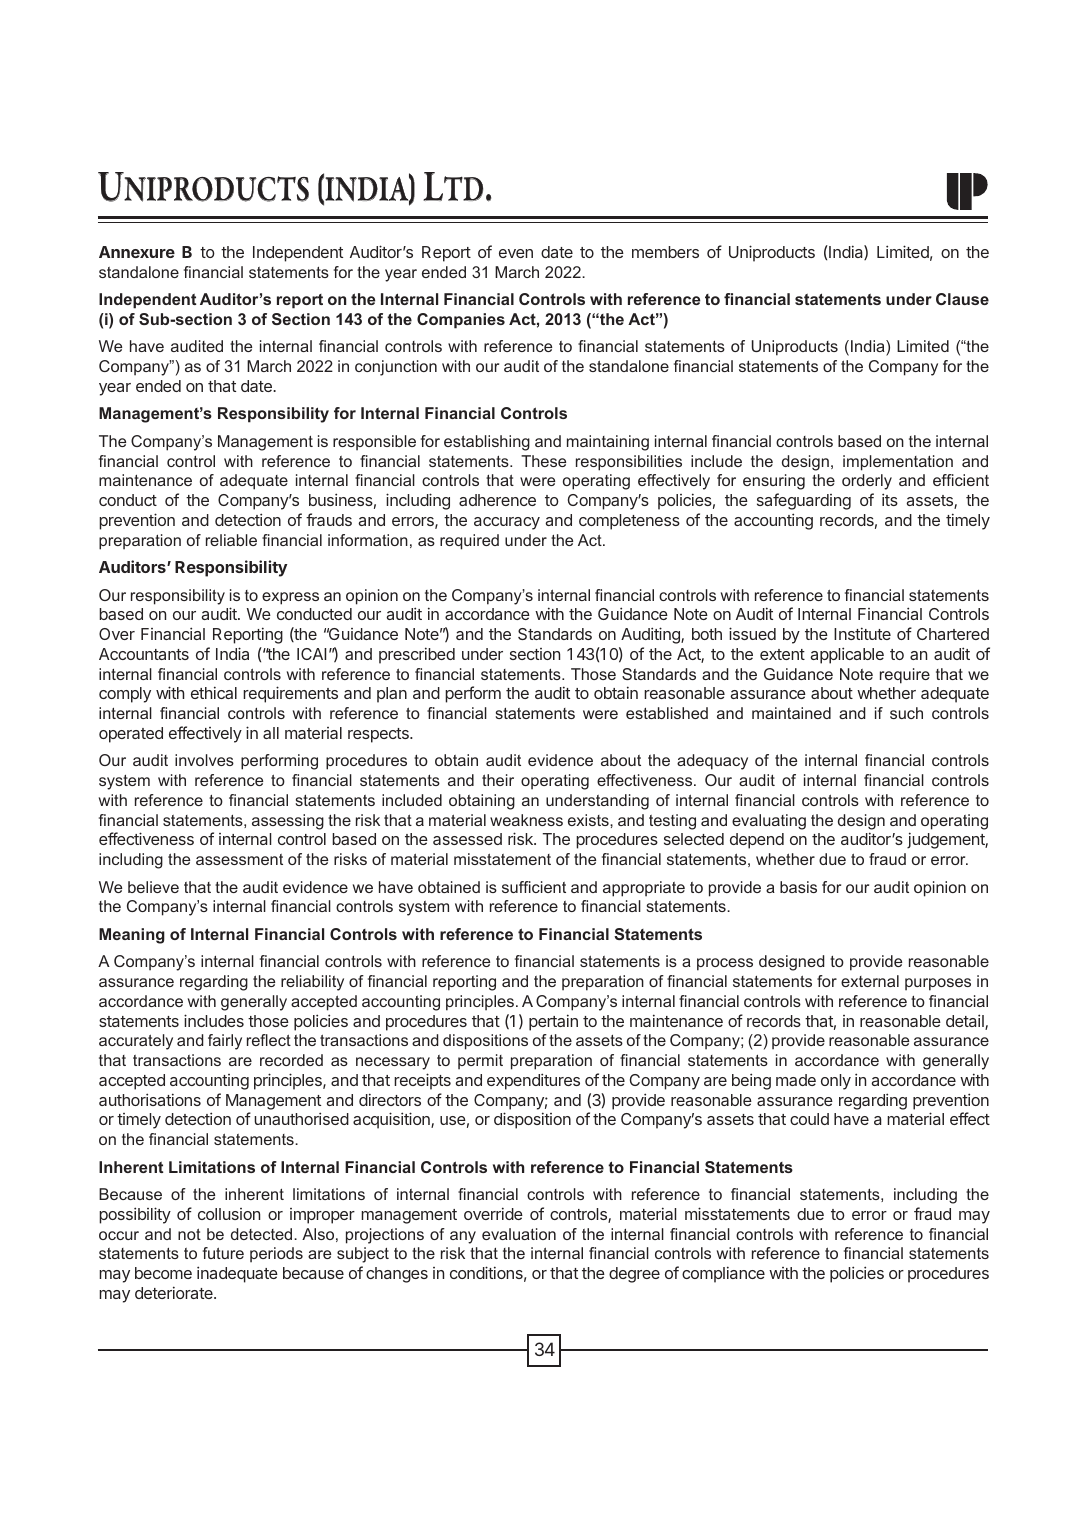 The height and width of the document is (1539, 1088). Describe the element at coordinates (498, 780) in the document. I see `their` at that location.
